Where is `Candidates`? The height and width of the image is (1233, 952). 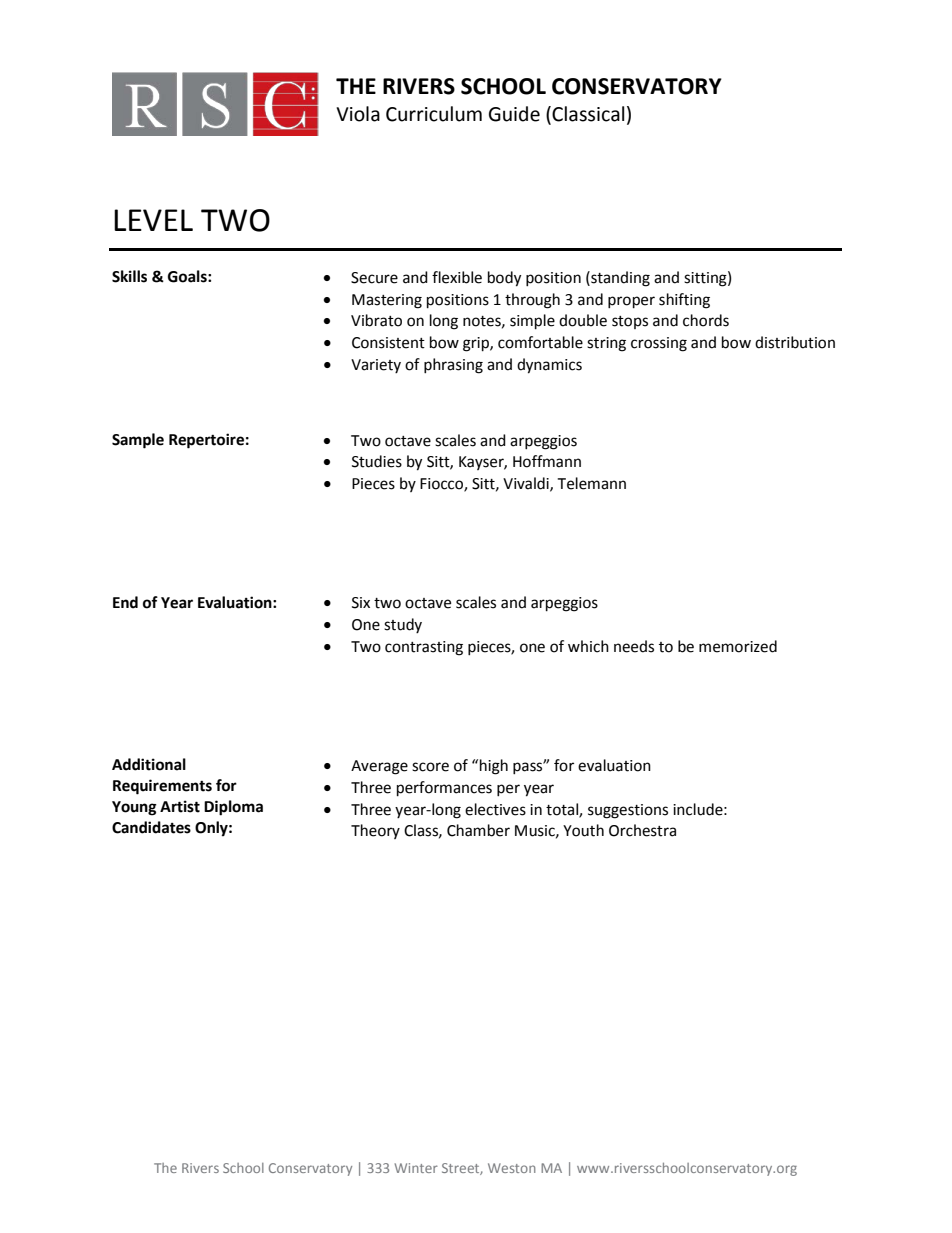
Candidates is located at coordinates (151, 827).
